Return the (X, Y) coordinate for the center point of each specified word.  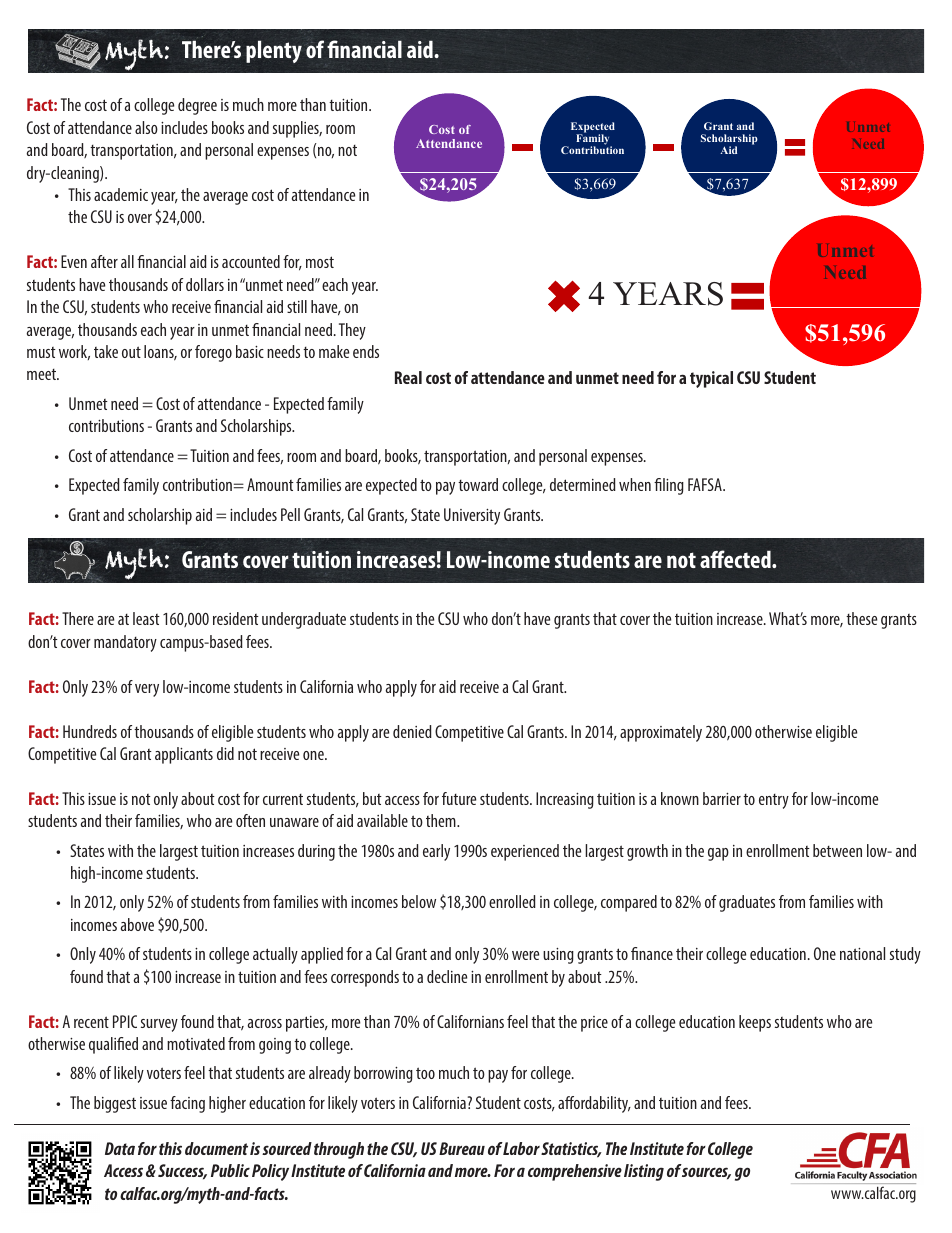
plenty (274, 51)
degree (197, 106)
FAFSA (706, 484)
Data (120, 1148)
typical (711, 379)
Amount (270, 484)
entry (774, 801)
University (472, 516)
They (352, 331)
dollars (205, 284)
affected (736, 559)
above (137, 924)
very (147, 690)
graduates (747, 903)
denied (412, 731)
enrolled (512, 901)
